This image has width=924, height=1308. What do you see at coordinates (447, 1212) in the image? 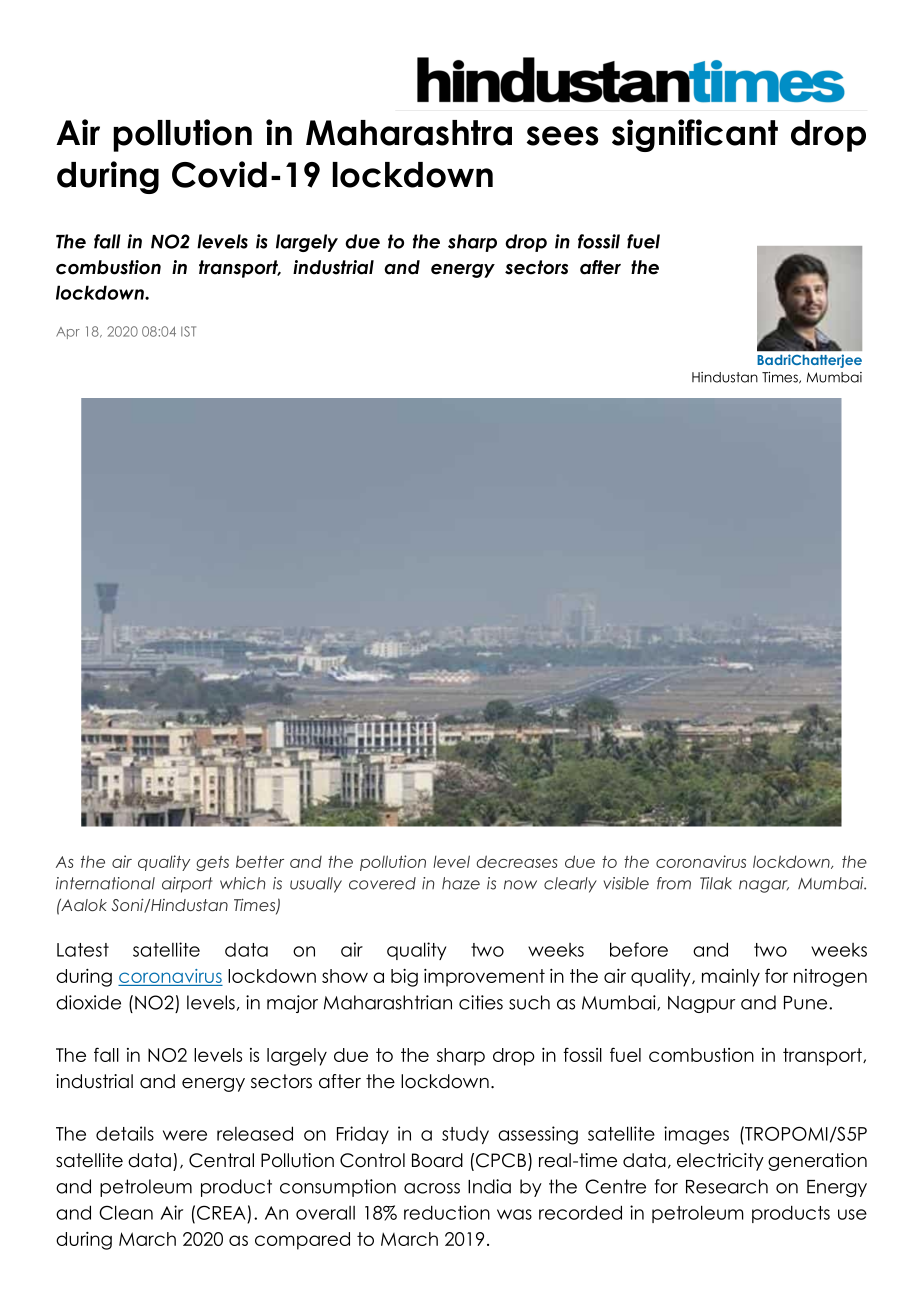
I see `reduction` at bounding box center [447, 1212].
